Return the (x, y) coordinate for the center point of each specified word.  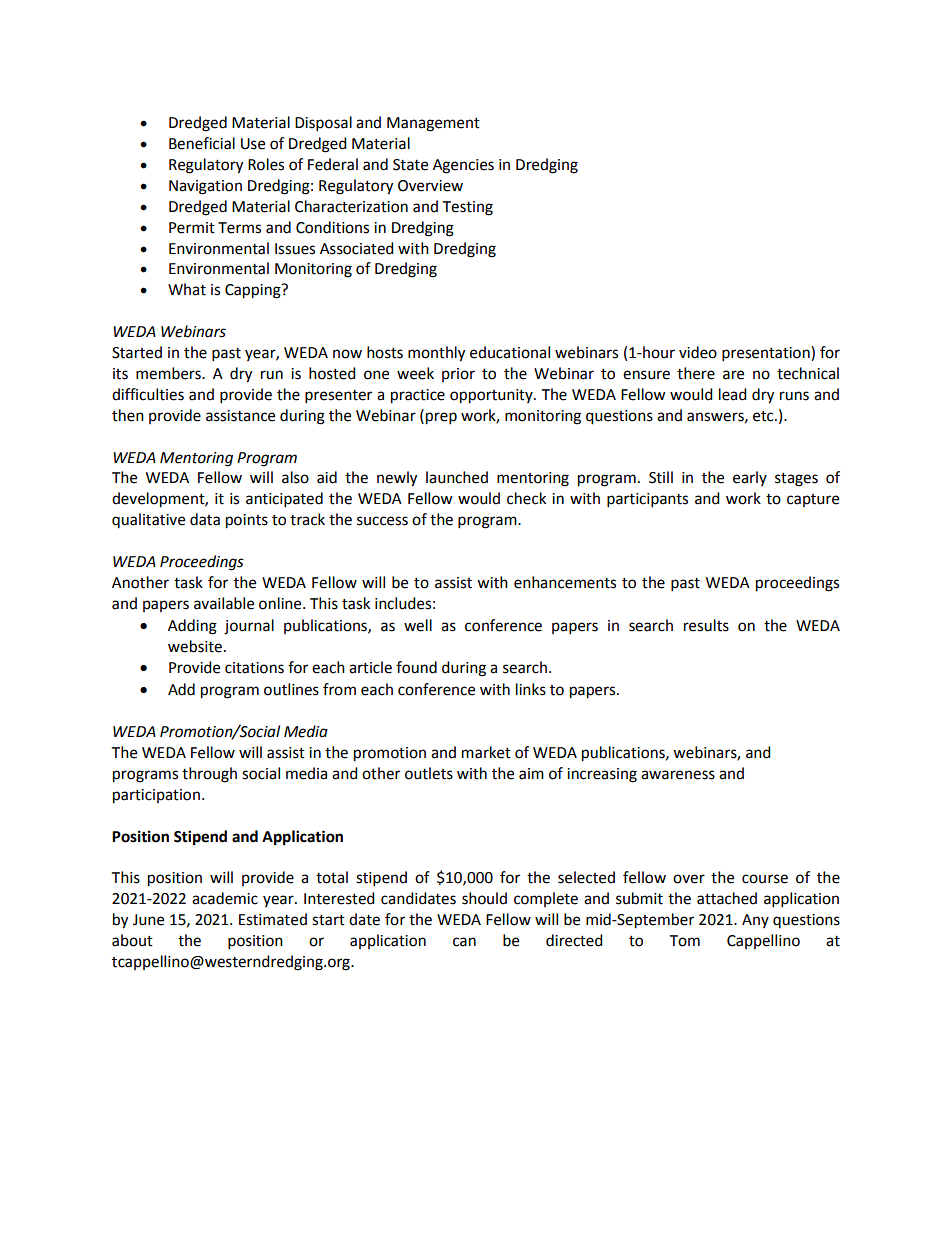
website (195, 646)
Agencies (463, 166)
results (706, 625)
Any (755, 921)
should (484, 898)
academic (225, 898)
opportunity (492, 396)
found (416, 667)
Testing (468, 208)
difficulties (148, 394)
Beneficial (202, 143)
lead (733, 394)
